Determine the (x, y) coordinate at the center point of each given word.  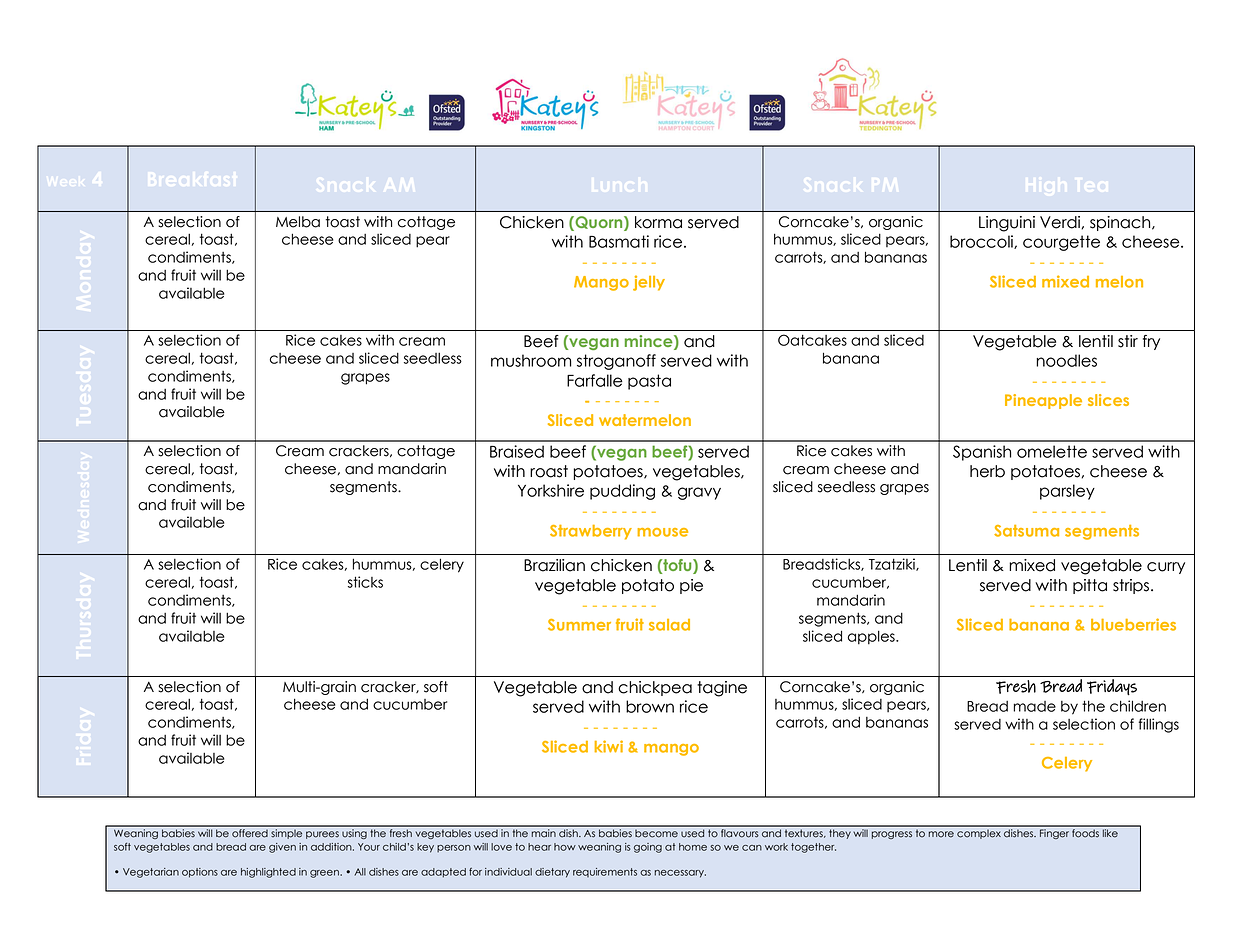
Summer (579, 625)
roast (549, 471)
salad (669, 625)
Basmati (619, 241)
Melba (298, 222)
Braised (517, 451)
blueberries (1133, 624)
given (282, 848)
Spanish (982, 453)
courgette (1061, 243)
